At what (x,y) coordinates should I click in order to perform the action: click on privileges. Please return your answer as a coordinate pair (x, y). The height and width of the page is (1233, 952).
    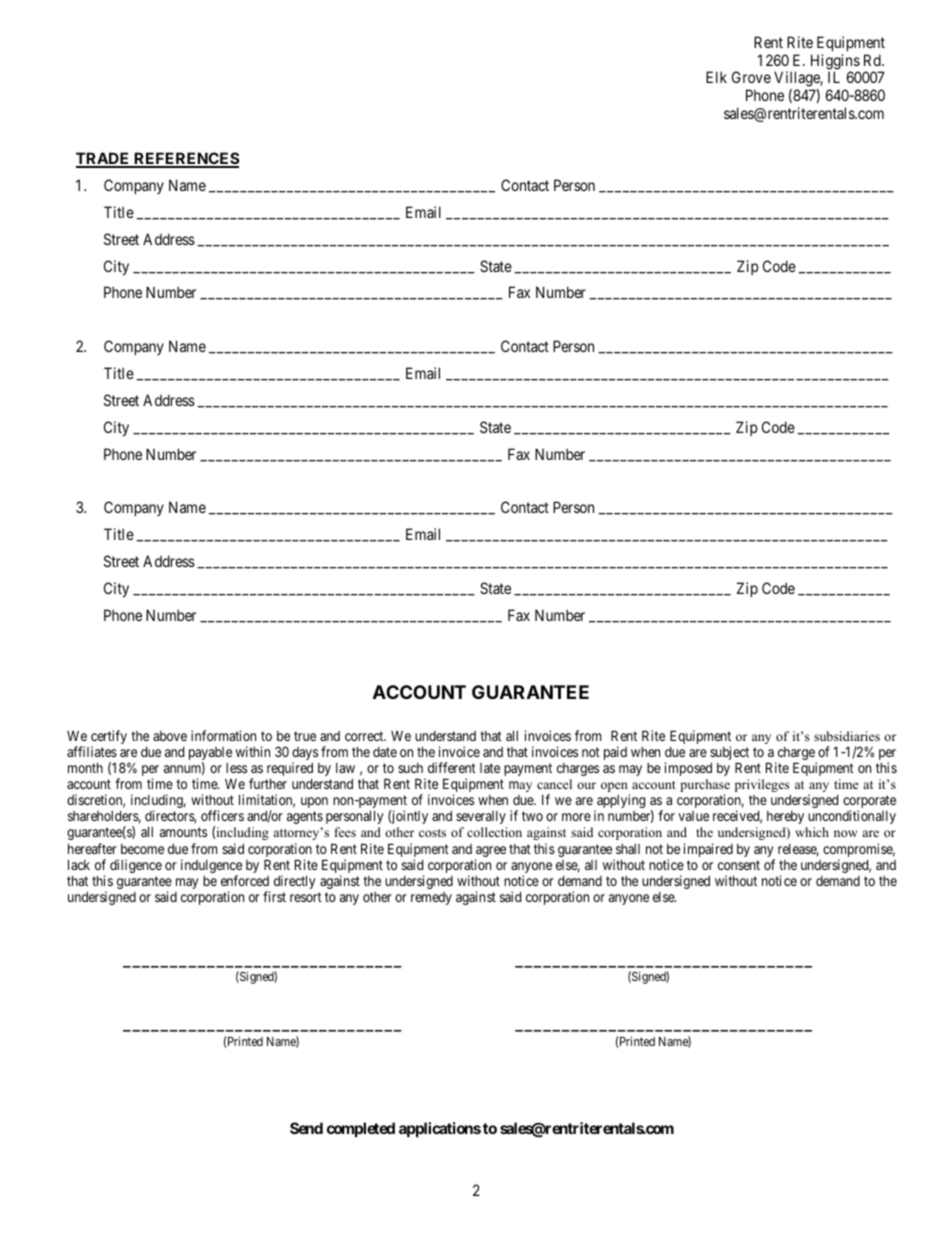
    Looking at the image, I should click on (762, 785).
